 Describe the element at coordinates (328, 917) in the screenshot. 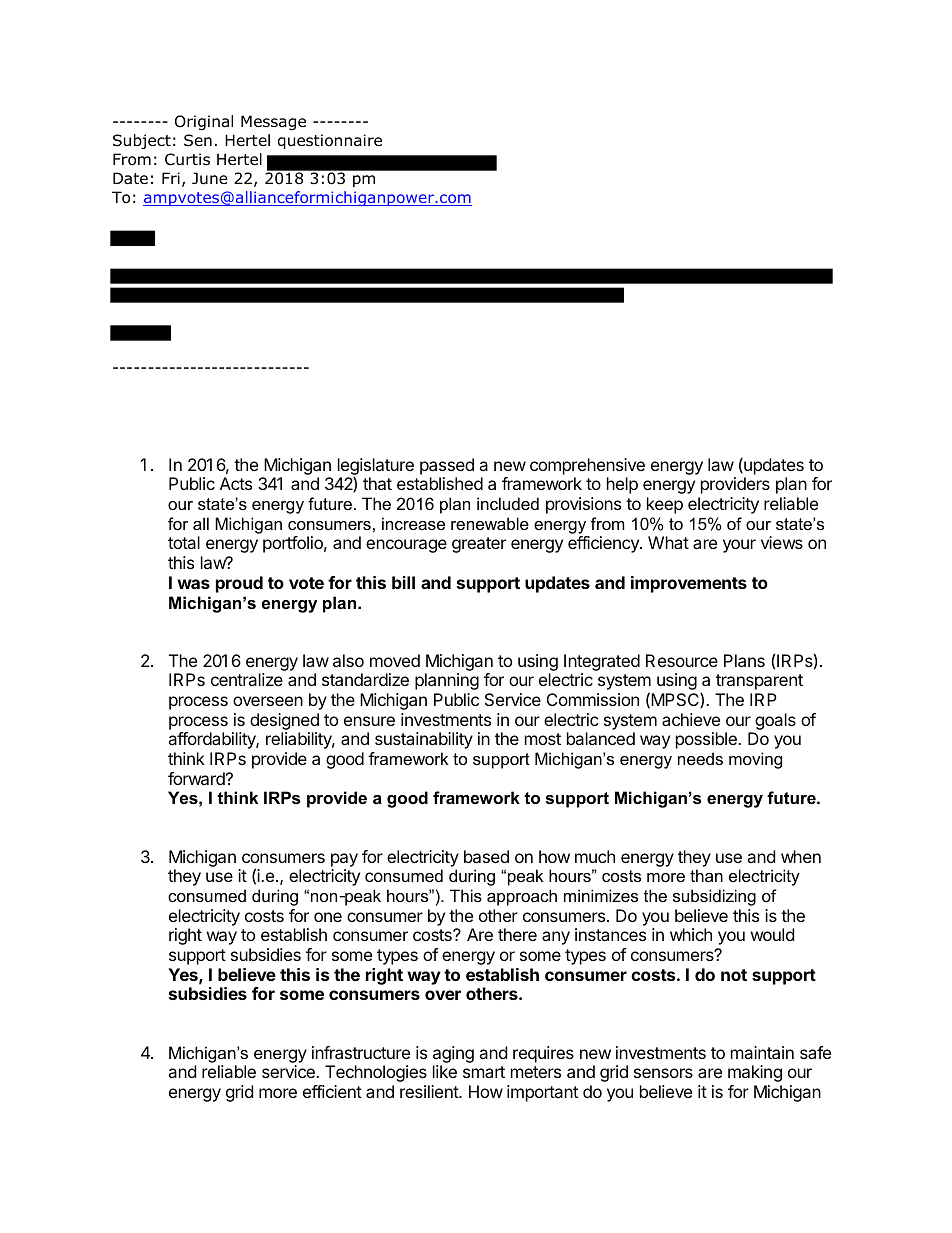

I see `one` at that location.
